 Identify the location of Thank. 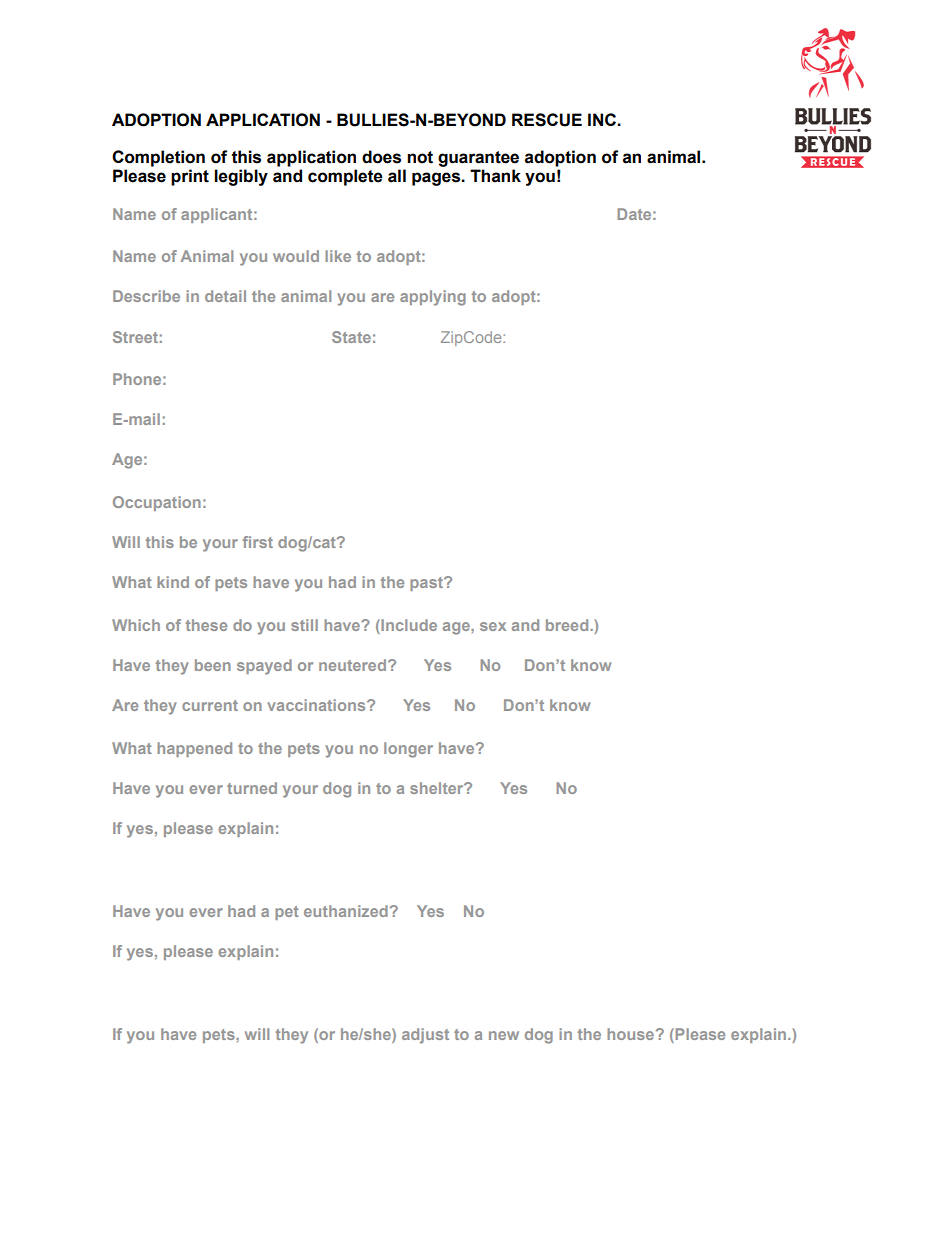
(495, 176).
